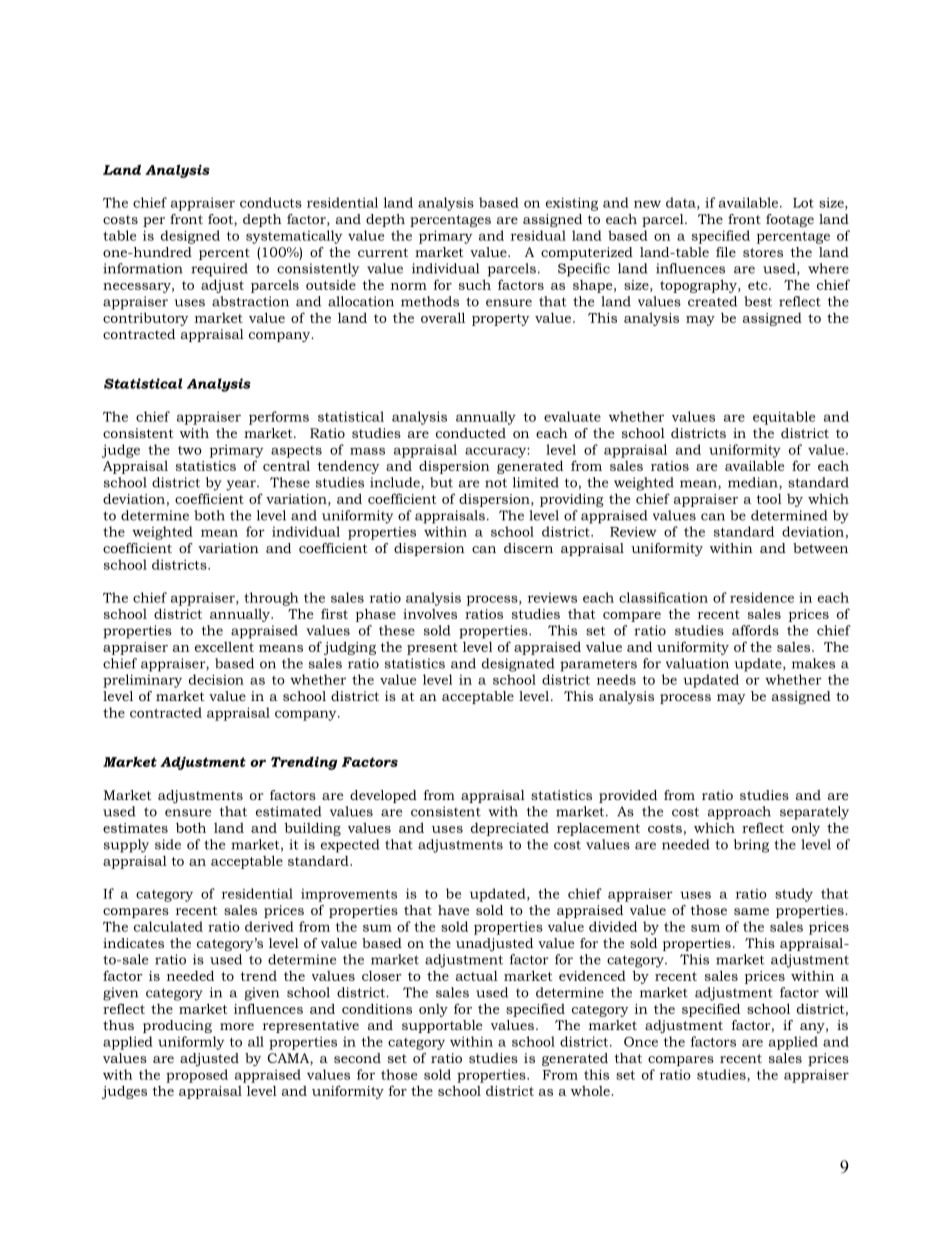 The height and width of the image is (1233, 952). What do you see at coordinates (739, 813) in the image?
I see `approach` at bounding box center [739, 813].
